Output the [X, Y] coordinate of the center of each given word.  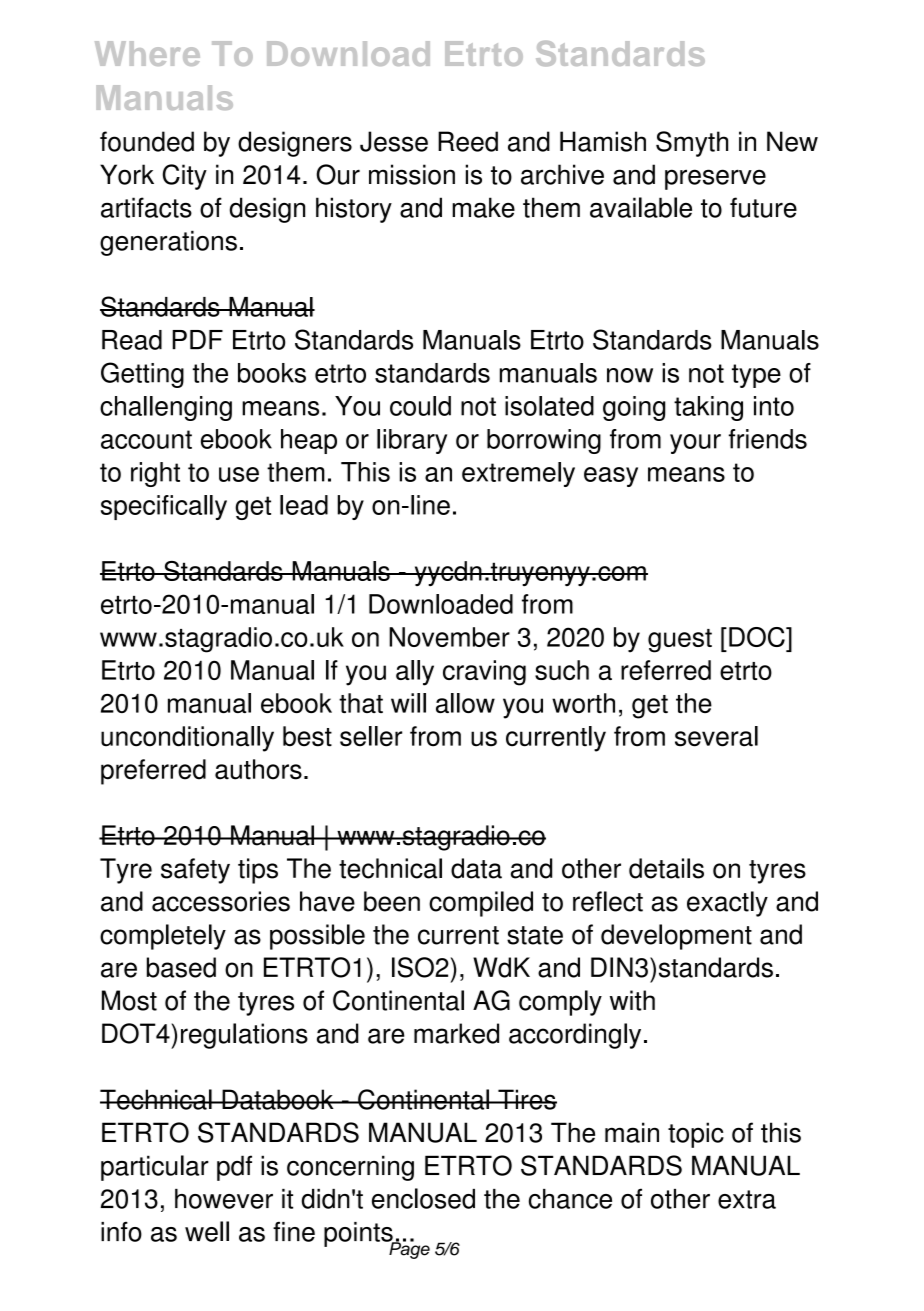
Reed [468, 141]
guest [680, 641]
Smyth [692, 144]
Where [147, 53]
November [449, 637]
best [307, 736]
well [207, 1231]
